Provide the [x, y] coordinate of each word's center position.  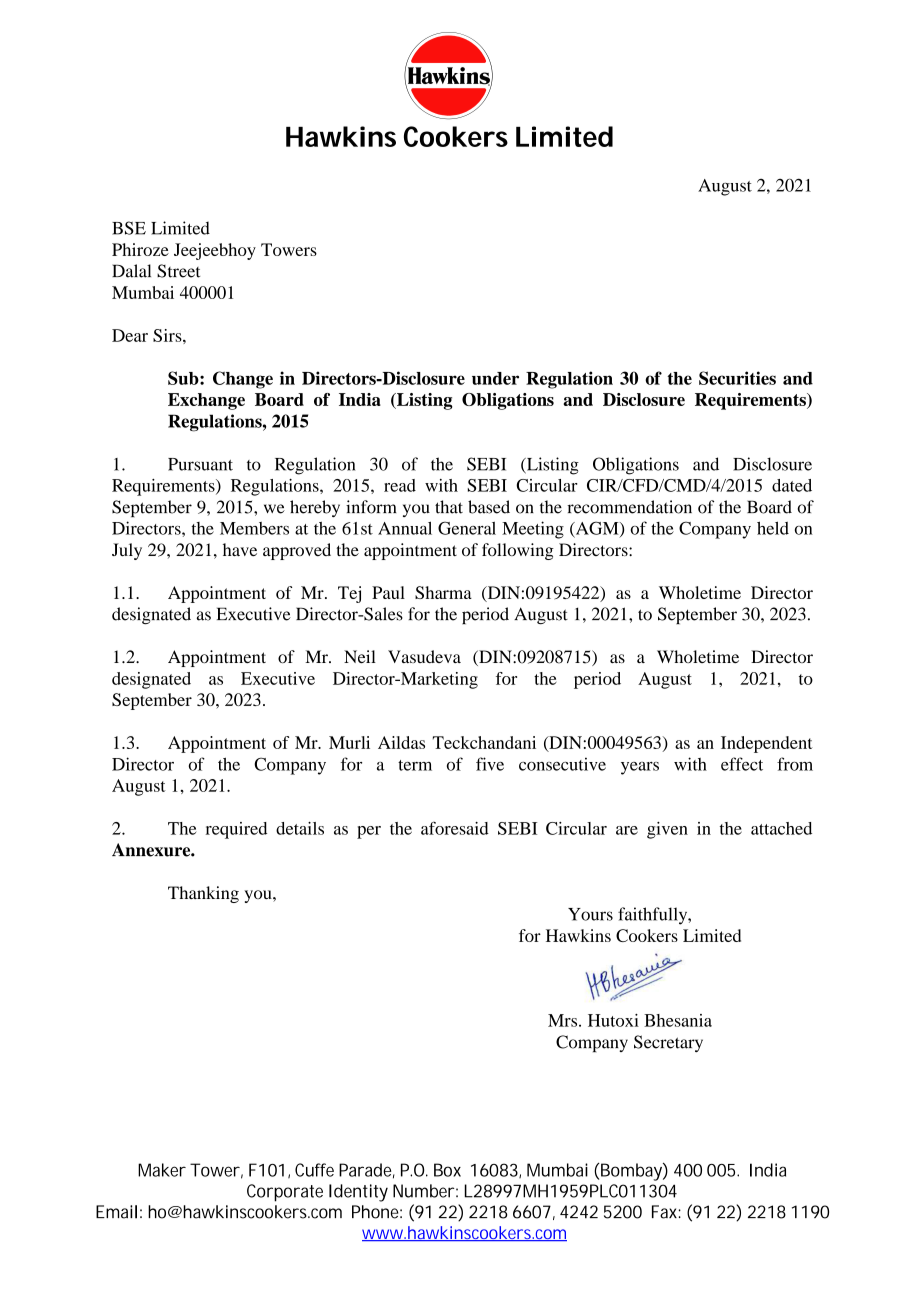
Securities [737, 378]
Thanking [203, 894]
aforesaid [455, 828]
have [240, 549]
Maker [162, 1170]
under [495, 378]
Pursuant [200, 464]
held [773, 528]
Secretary [668, 1043]
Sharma [443, 592]
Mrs [564, 1020]
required [236, 830]
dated [792, 485]
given [667, 830]
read [400, 485]
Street [178, 271]
